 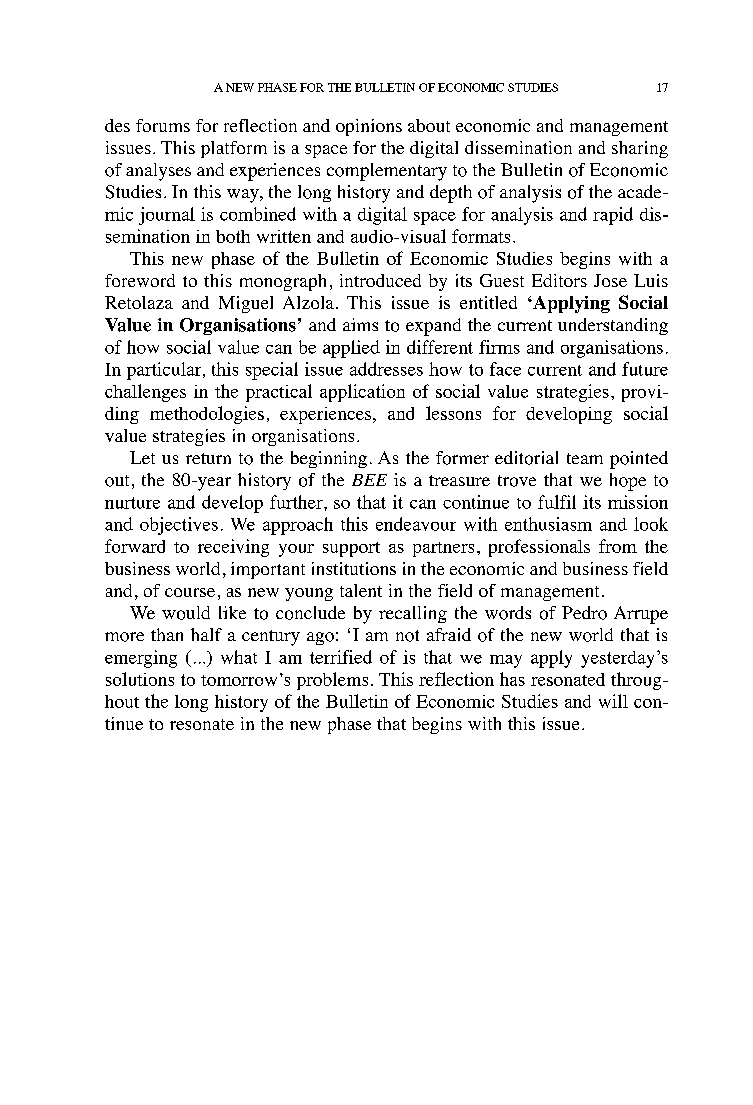 I want to click on team, so click(x=585, y=458).
